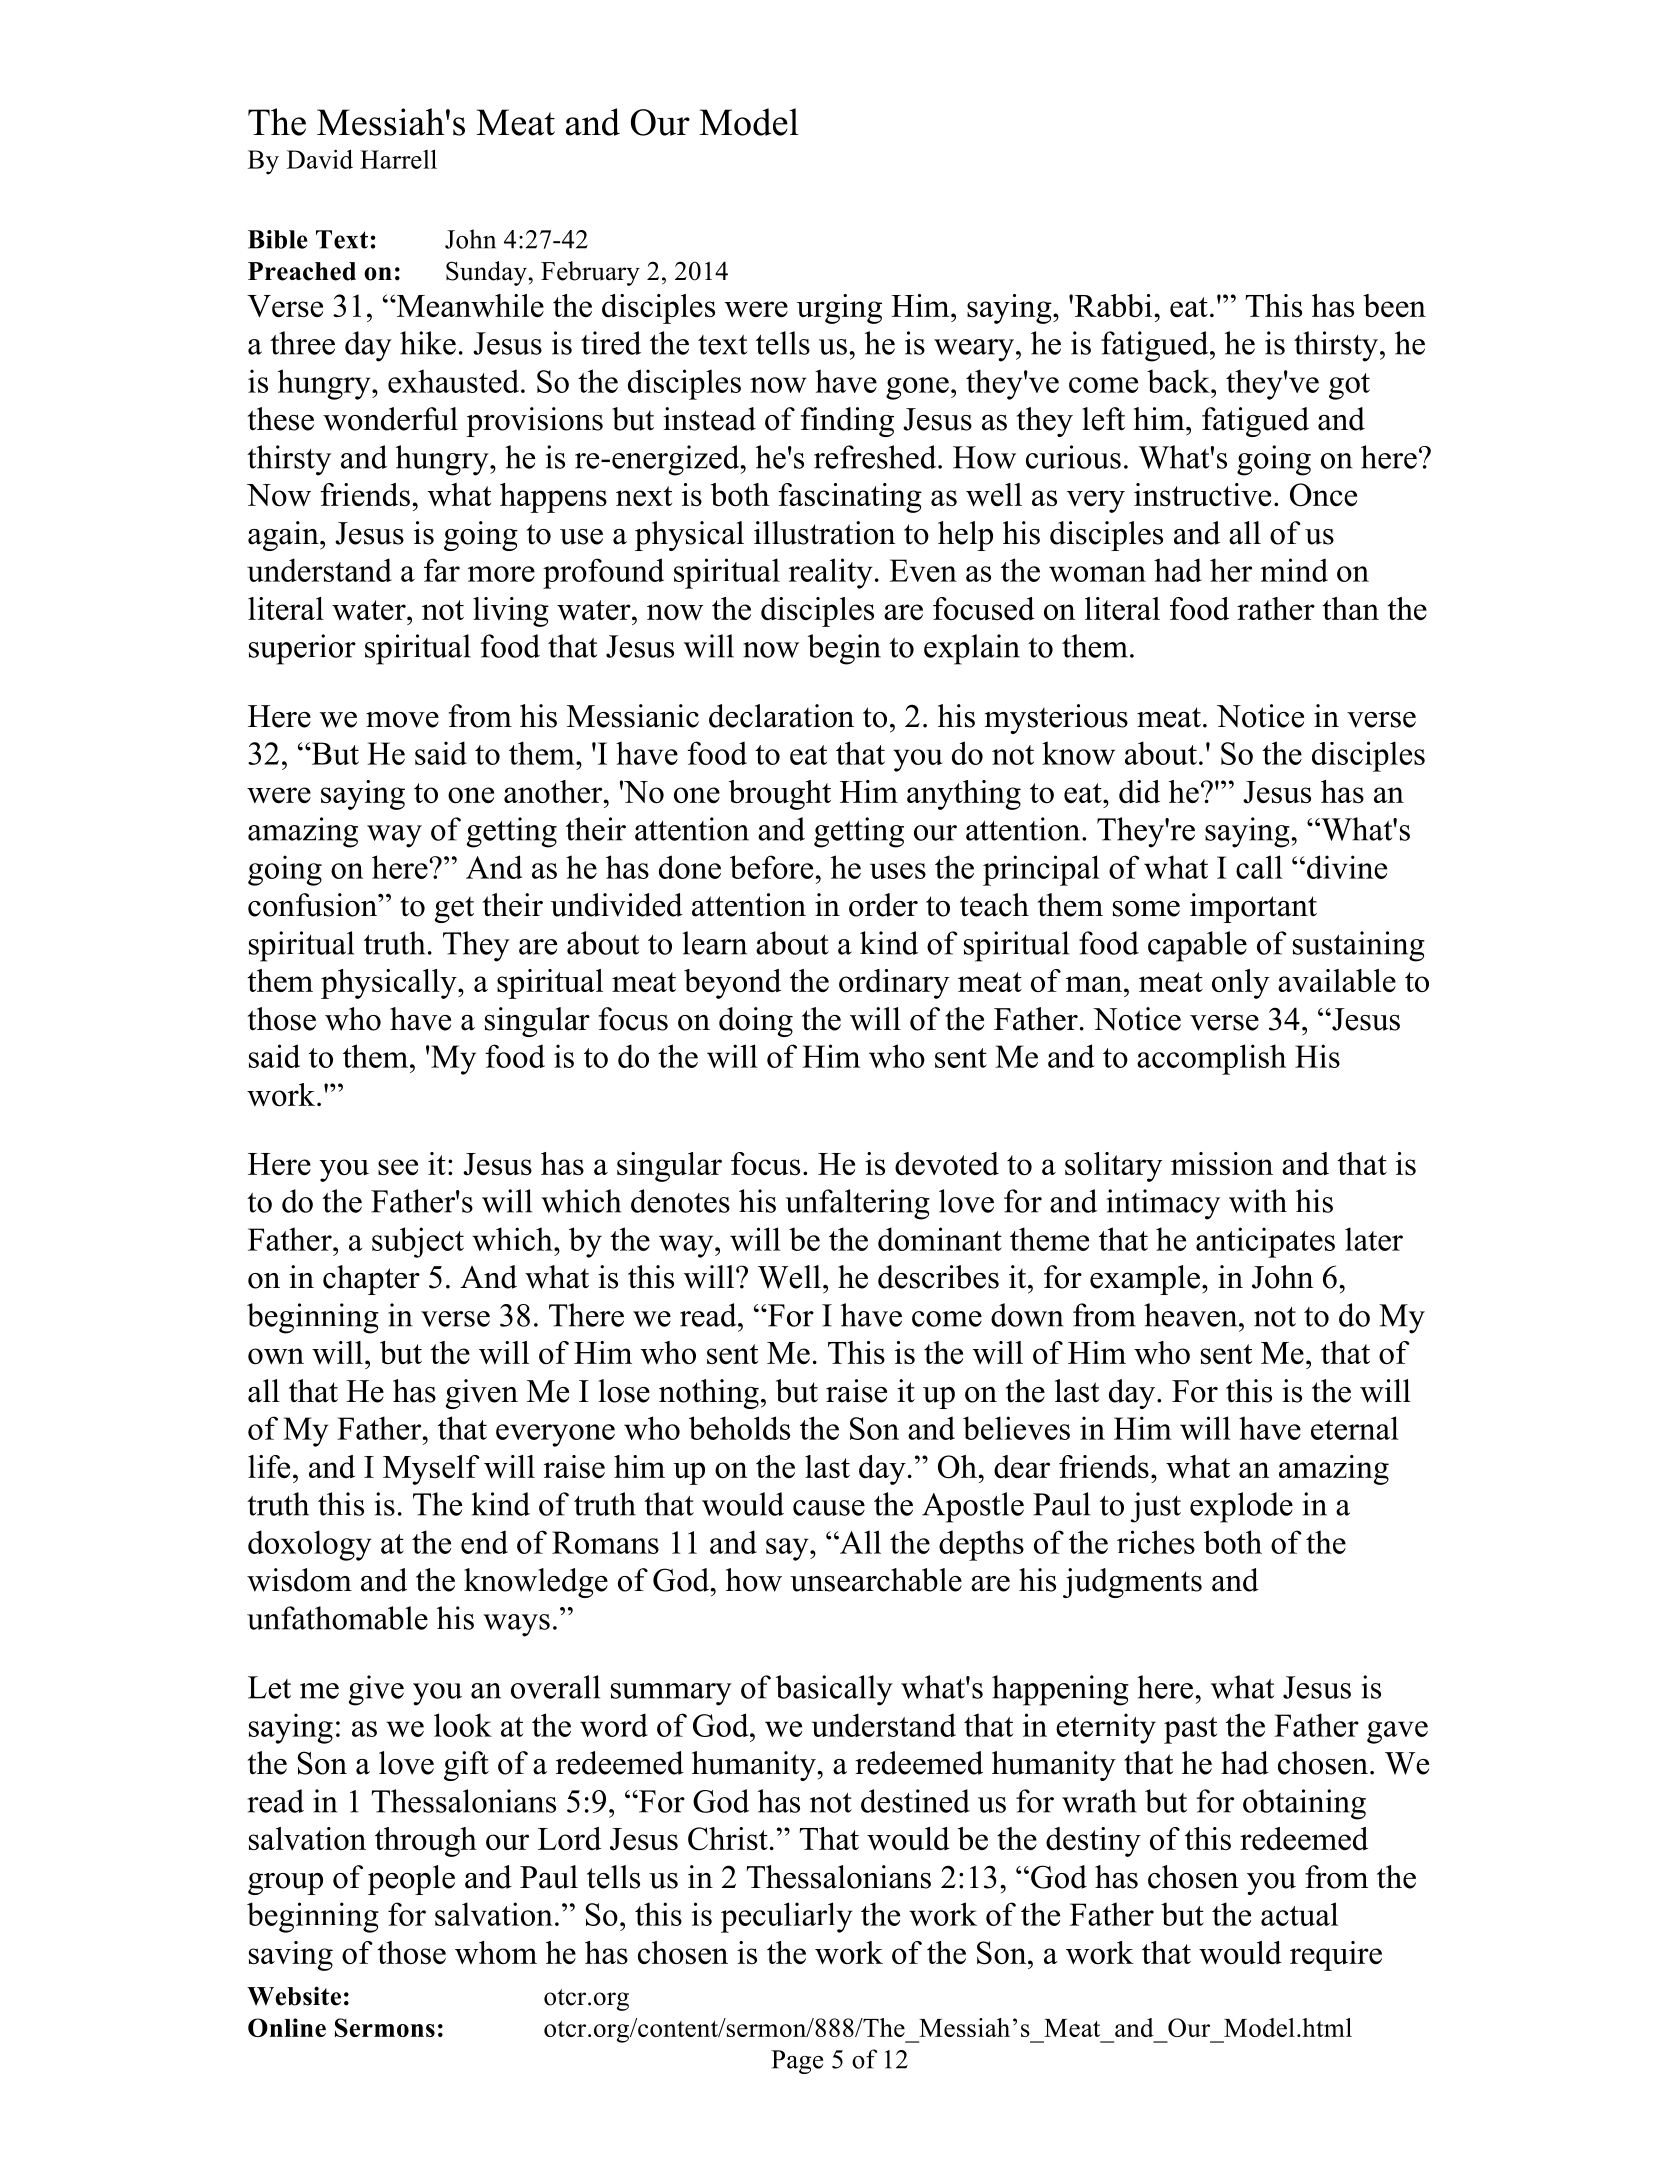 Image resolution: width=1679 pixels, height=2173 pixels. I want to click on urging, so click(839, 309).
